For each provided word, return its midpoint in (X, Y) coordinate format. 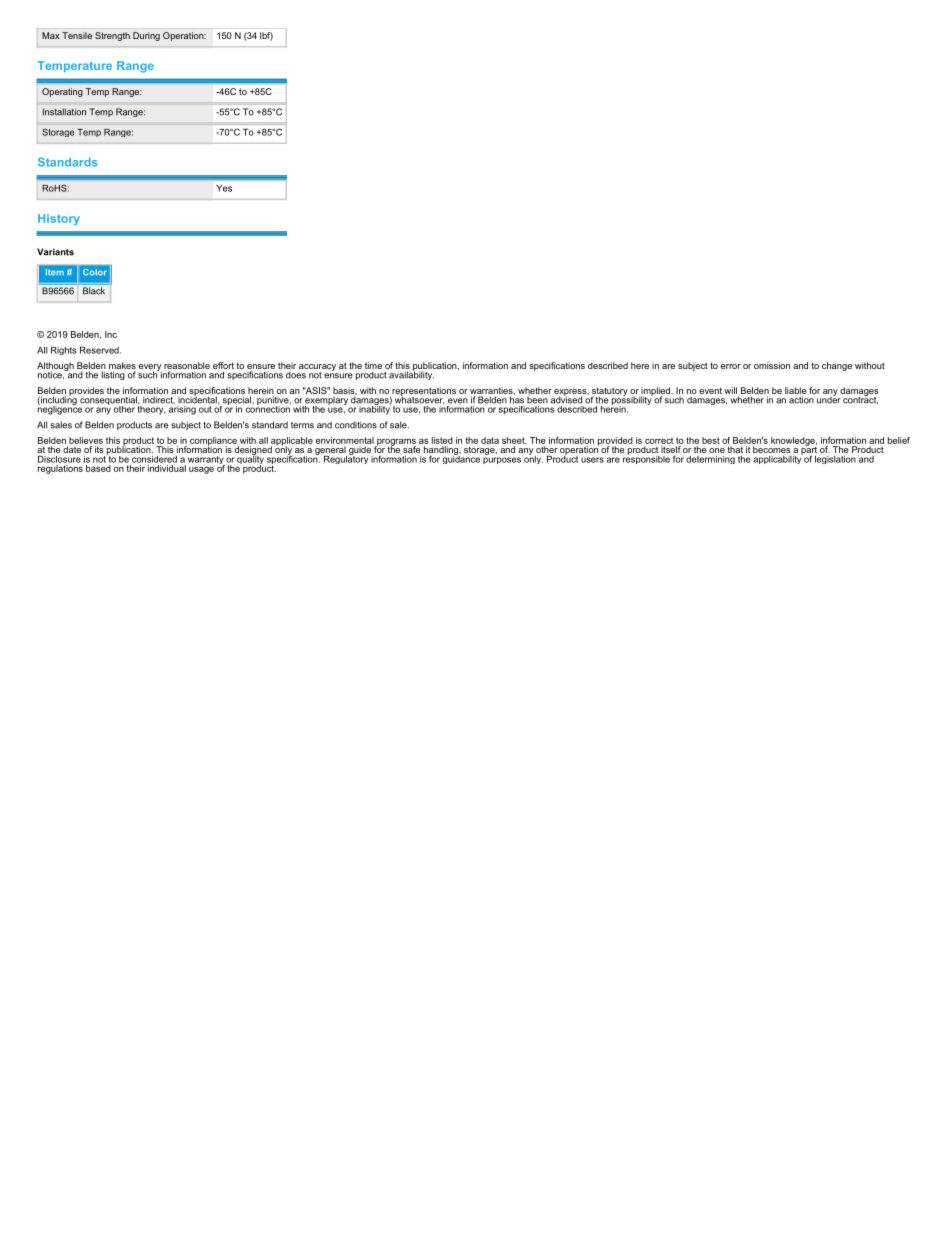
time (373, 367)
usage (201, 470)
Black (94, 291)
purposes (502, 460)
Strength (112, 36)
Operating (62, 92)
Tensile (77, 35)
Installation (64, 112)
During (146, 36)
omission (772, 365)
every (150, 368)
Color (95, 272)
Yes (224, 188)
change (837, 366)
